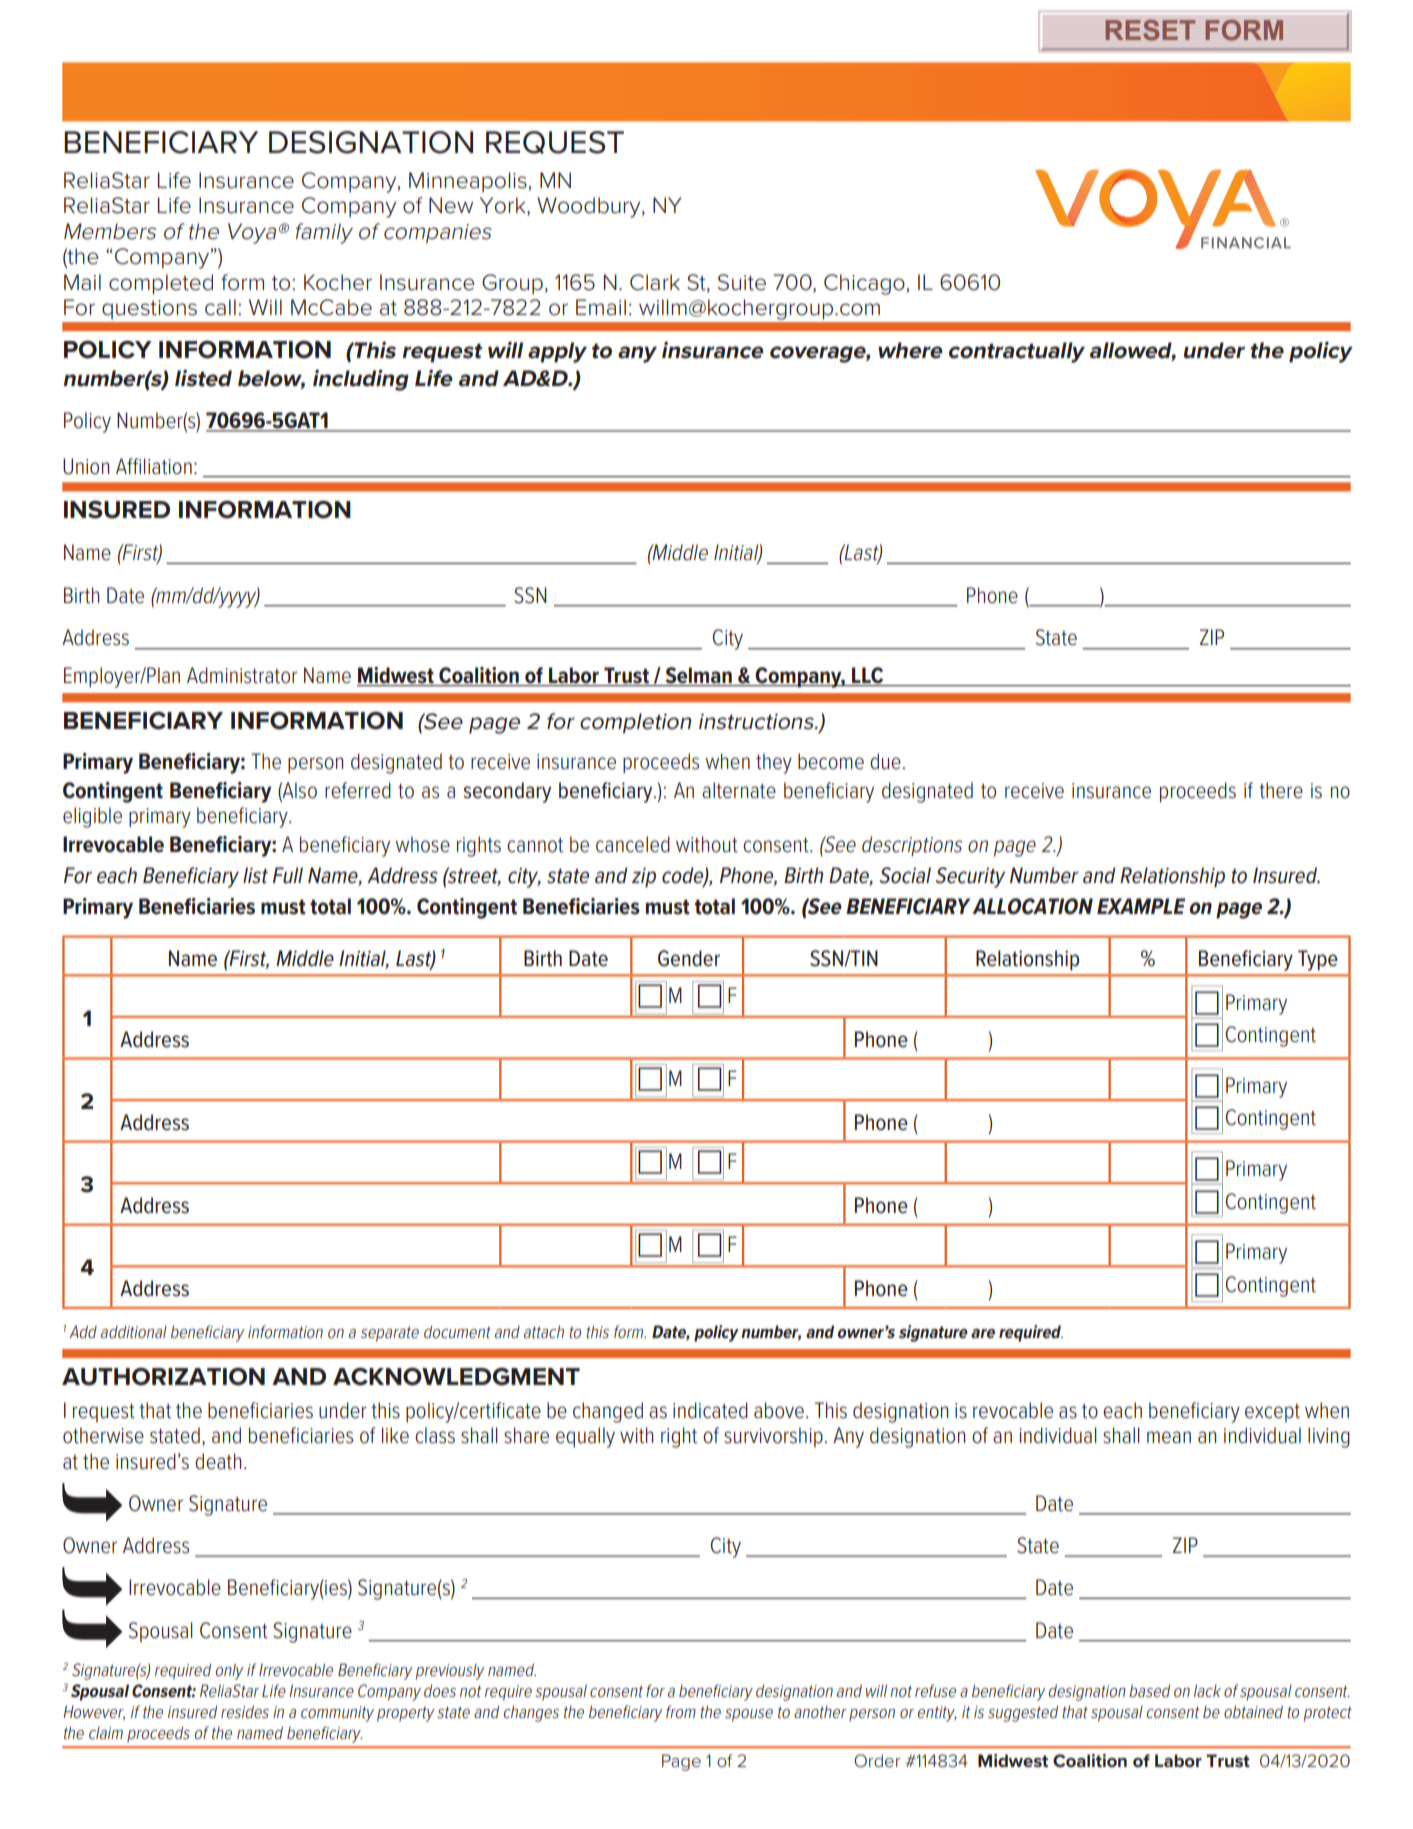  Describe the element at coordinates (864, 284) in the screenshot. I see `Chicago` at that location.
